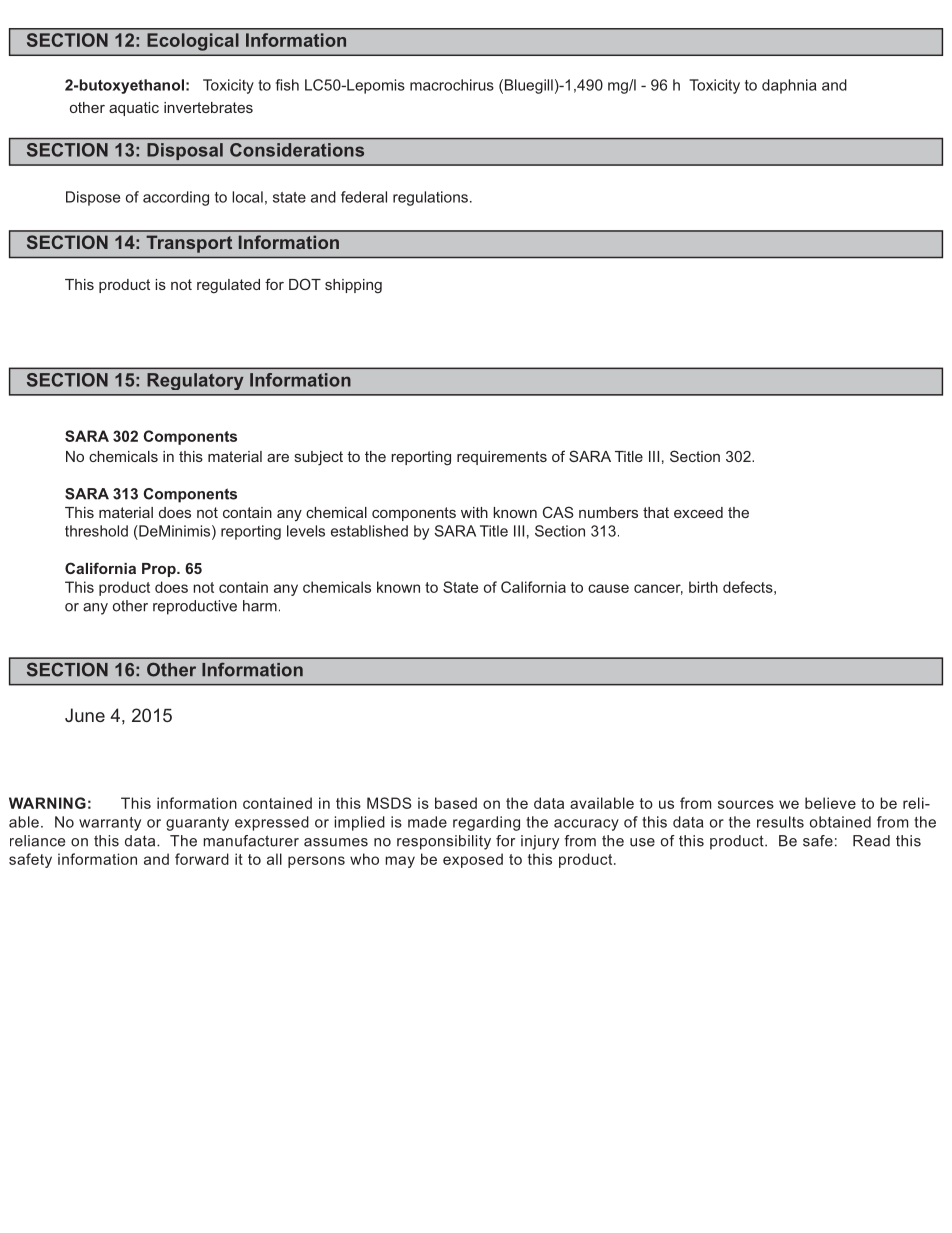 The image size is (952, 1233). What do you see at coordinates (608, 588) in the screenshot?
I see `cause` at bounding box center [608, 588].
